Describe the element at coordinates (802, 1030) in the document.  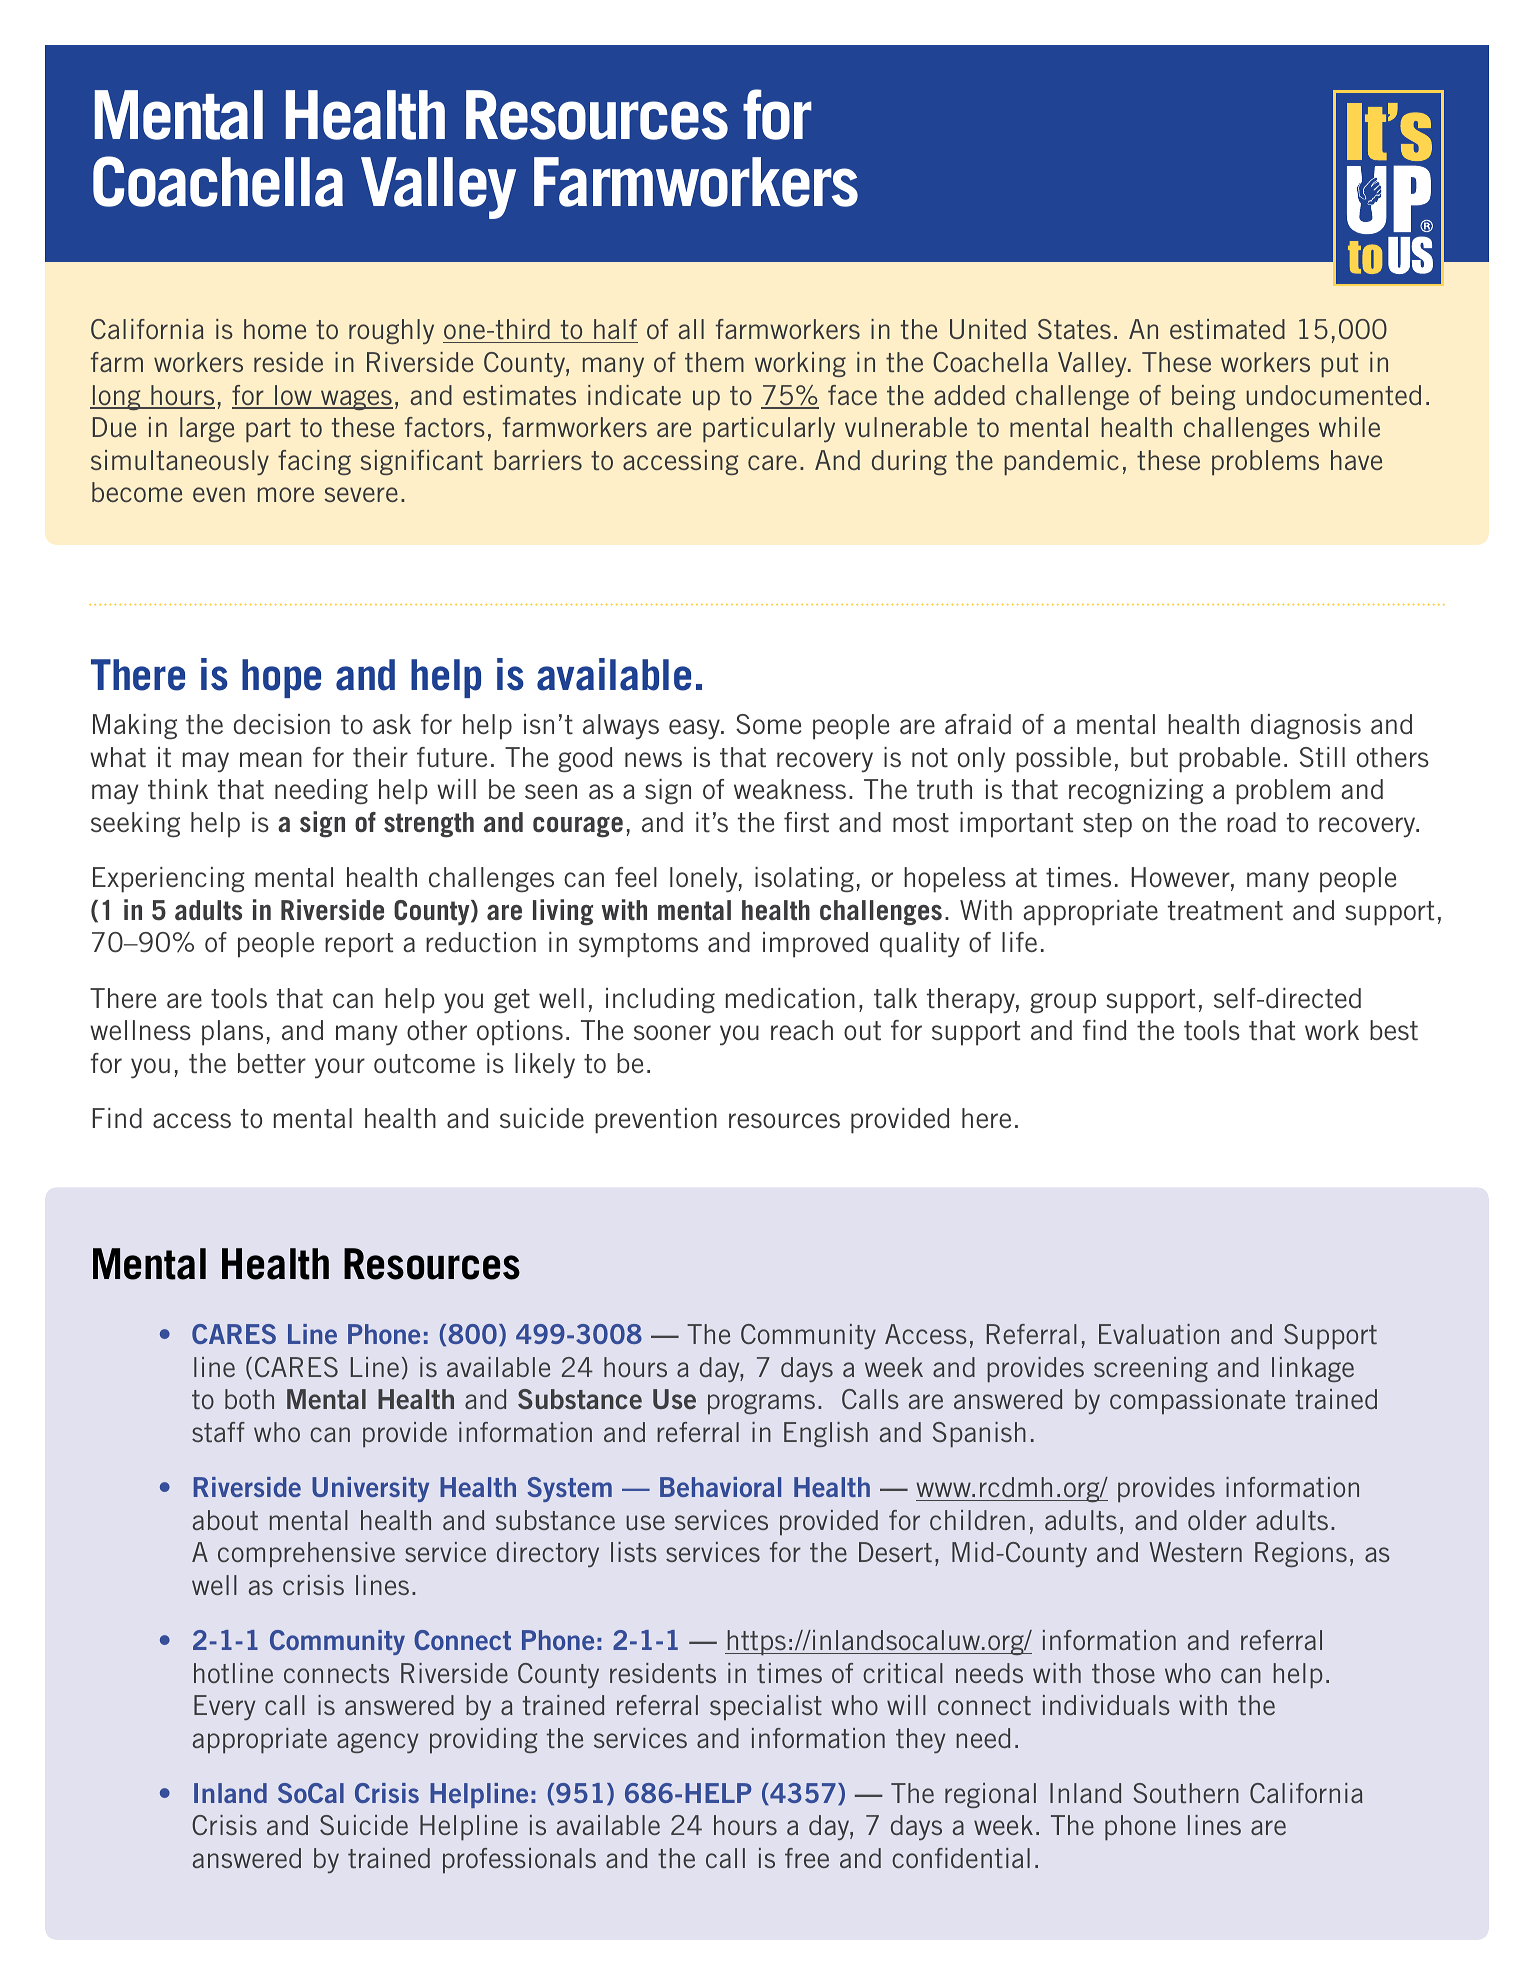
I see `reach` at that location.
